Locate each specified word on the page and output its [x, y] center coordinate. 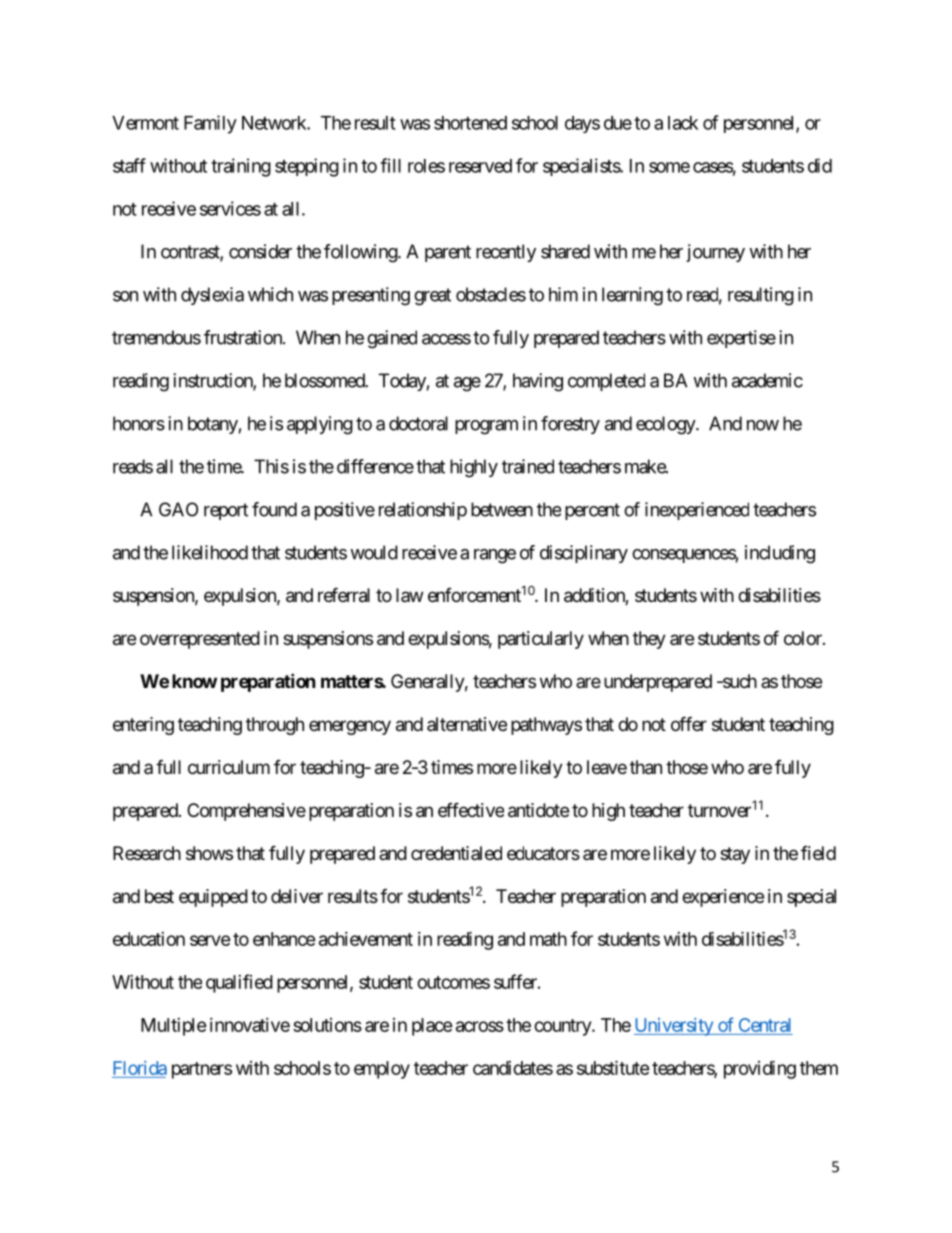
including [780, 554]
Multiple [174, 1027]
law [409, 595]
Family [210, 124]
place [432, 1027]
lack [683, 123]
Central [764, 1026]
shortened [470, 123]
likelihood [210, 552]
